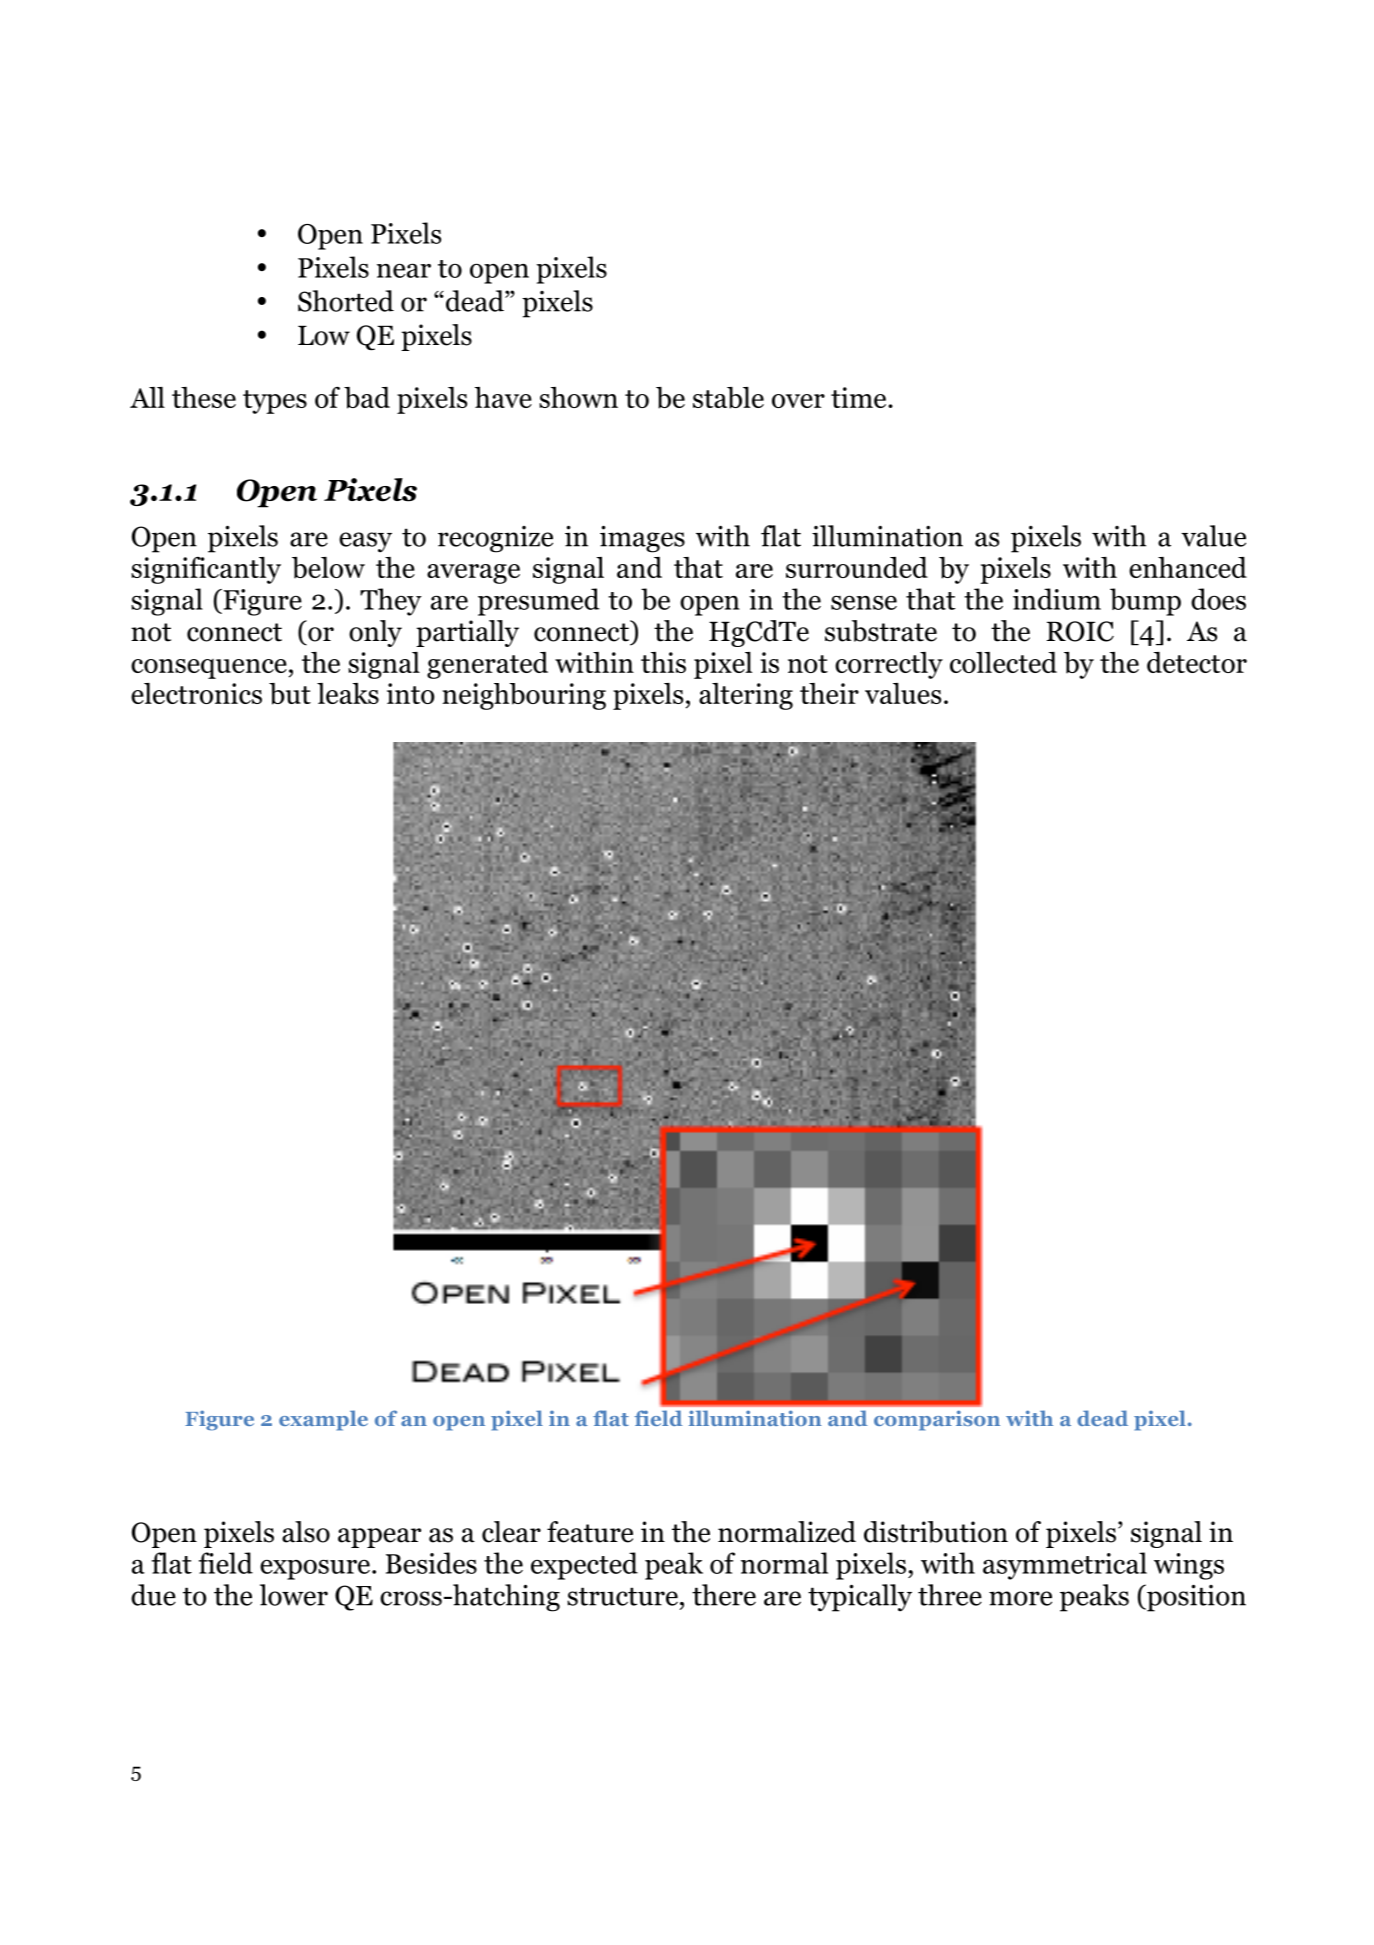  What do you see at coordinates (728, 398) in the page?
I see `stable` at bounding box center [728, 398].
